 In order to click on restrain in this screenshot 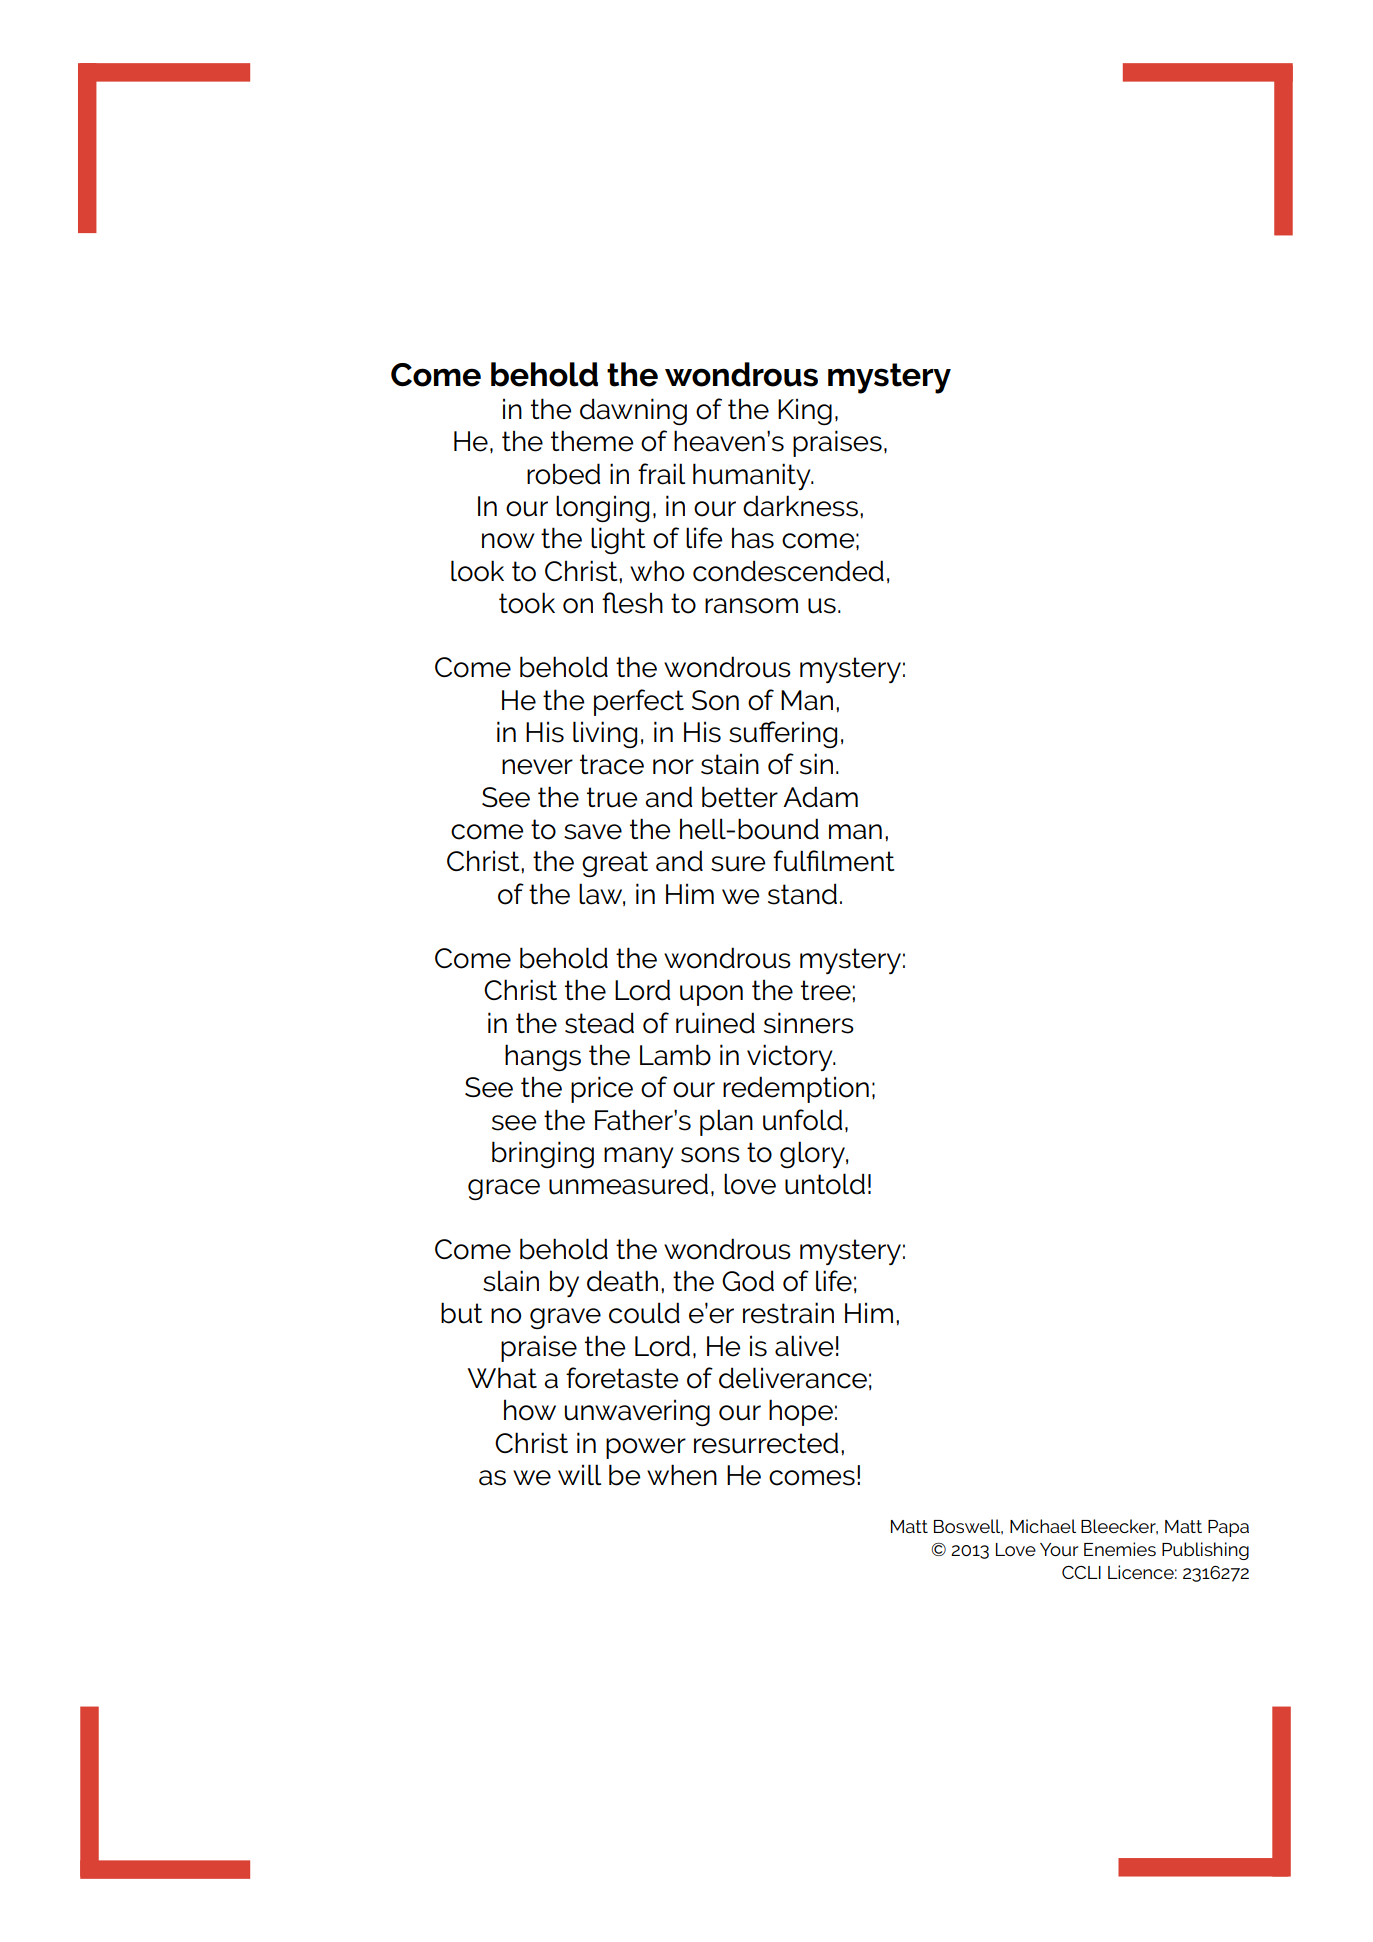, I will do `click(788, 1313)`.
